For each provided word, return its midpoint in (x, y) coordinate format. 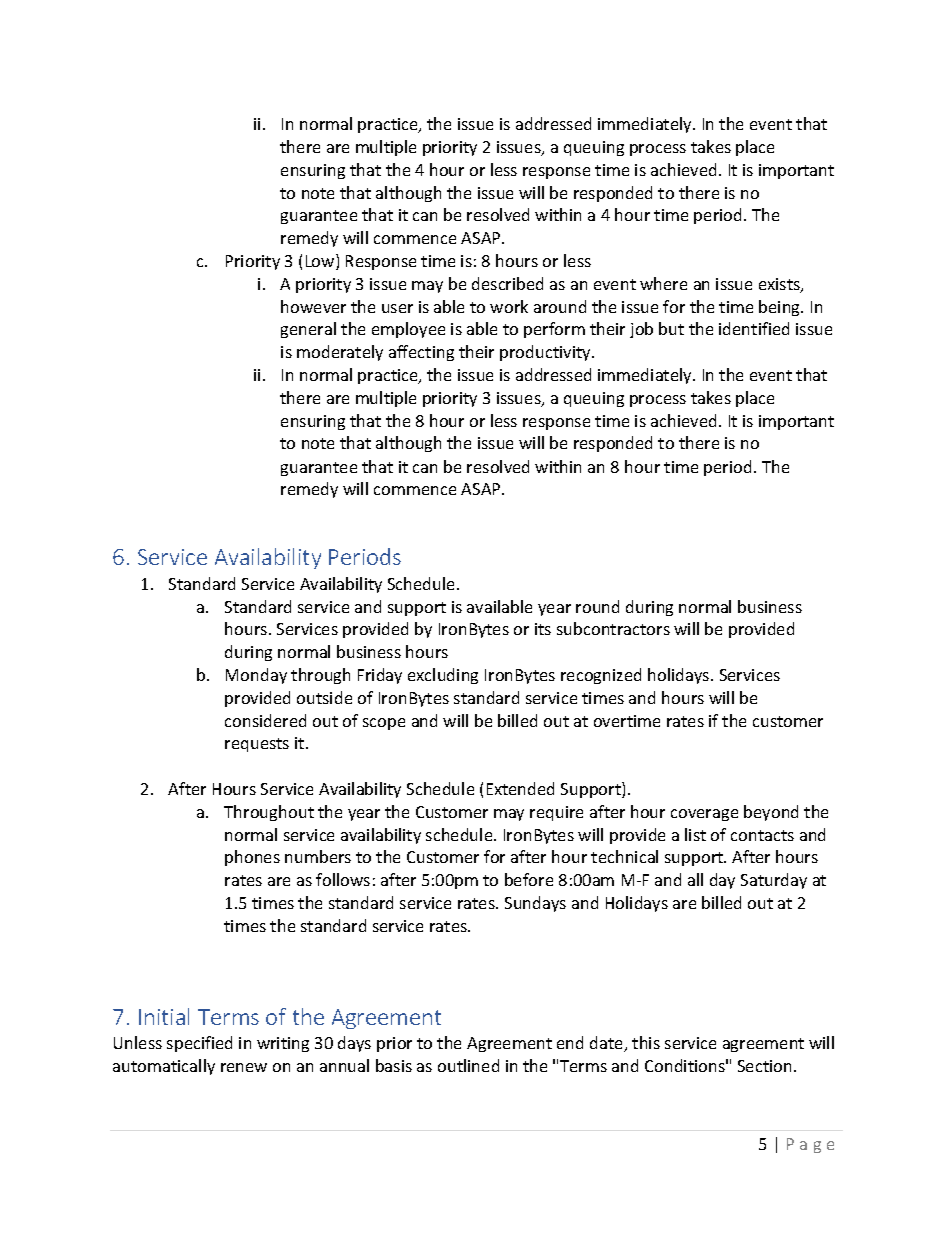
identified (754, 328)
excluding (443, 676)
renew (244, 1067)
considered (265, 720)
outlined (468, 1065)
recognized (601, 676)
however (313, 306)
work (509, 306)
